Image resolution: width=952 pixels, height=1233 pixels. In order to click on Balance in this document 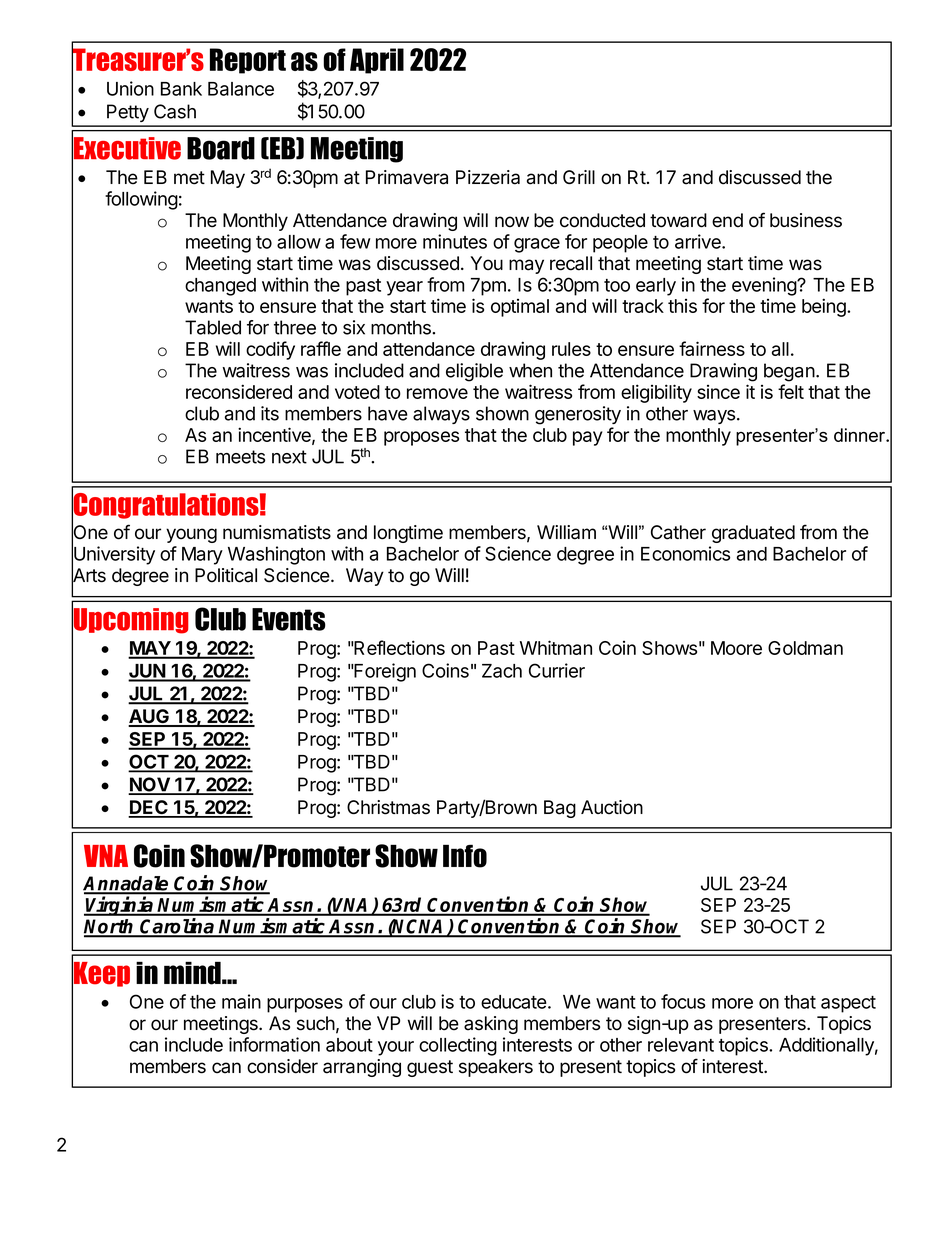, I will do `click(241, 89)`.
